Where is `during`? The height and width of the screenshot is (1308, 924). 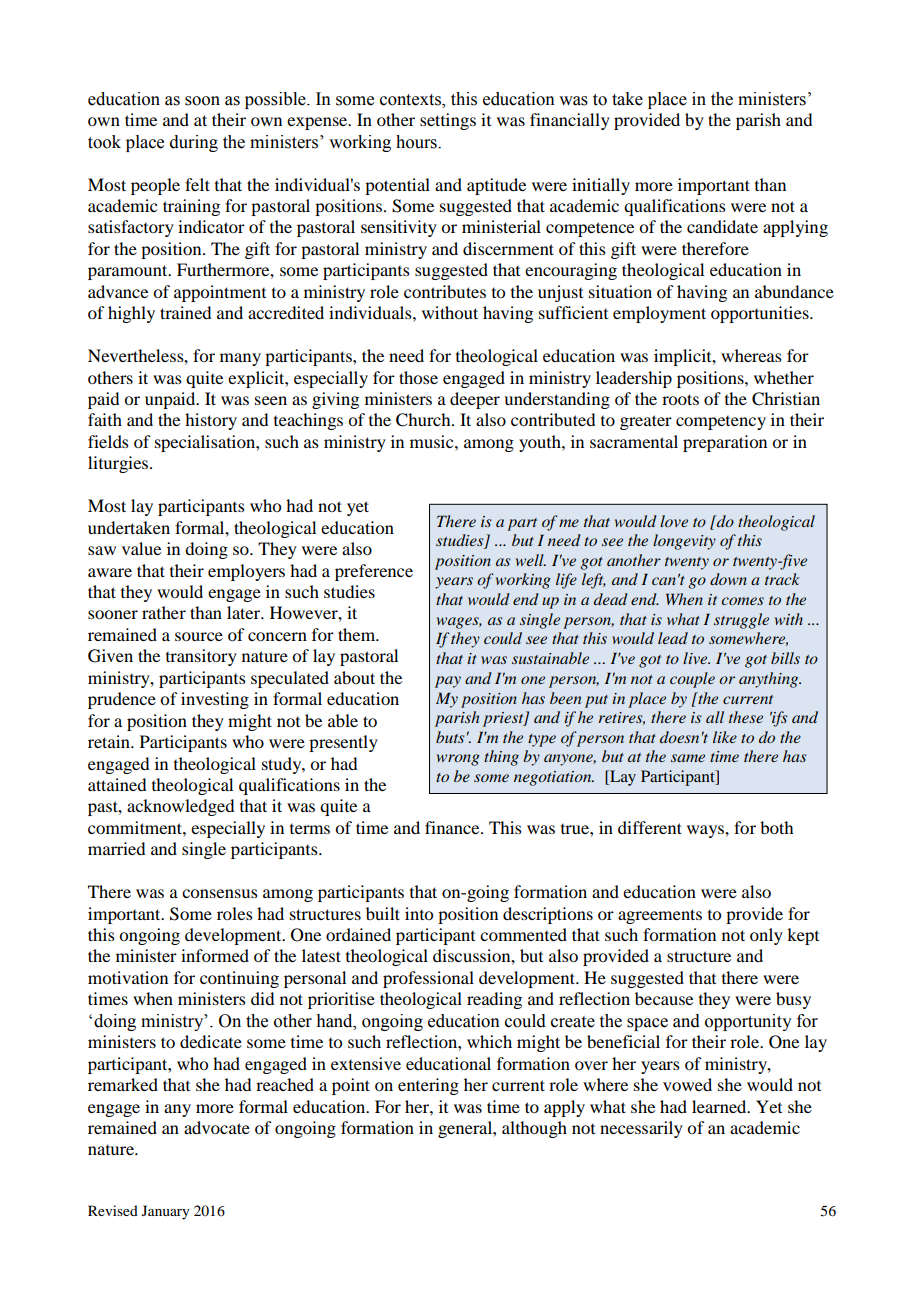 during is located at coordinates (194, 143).
